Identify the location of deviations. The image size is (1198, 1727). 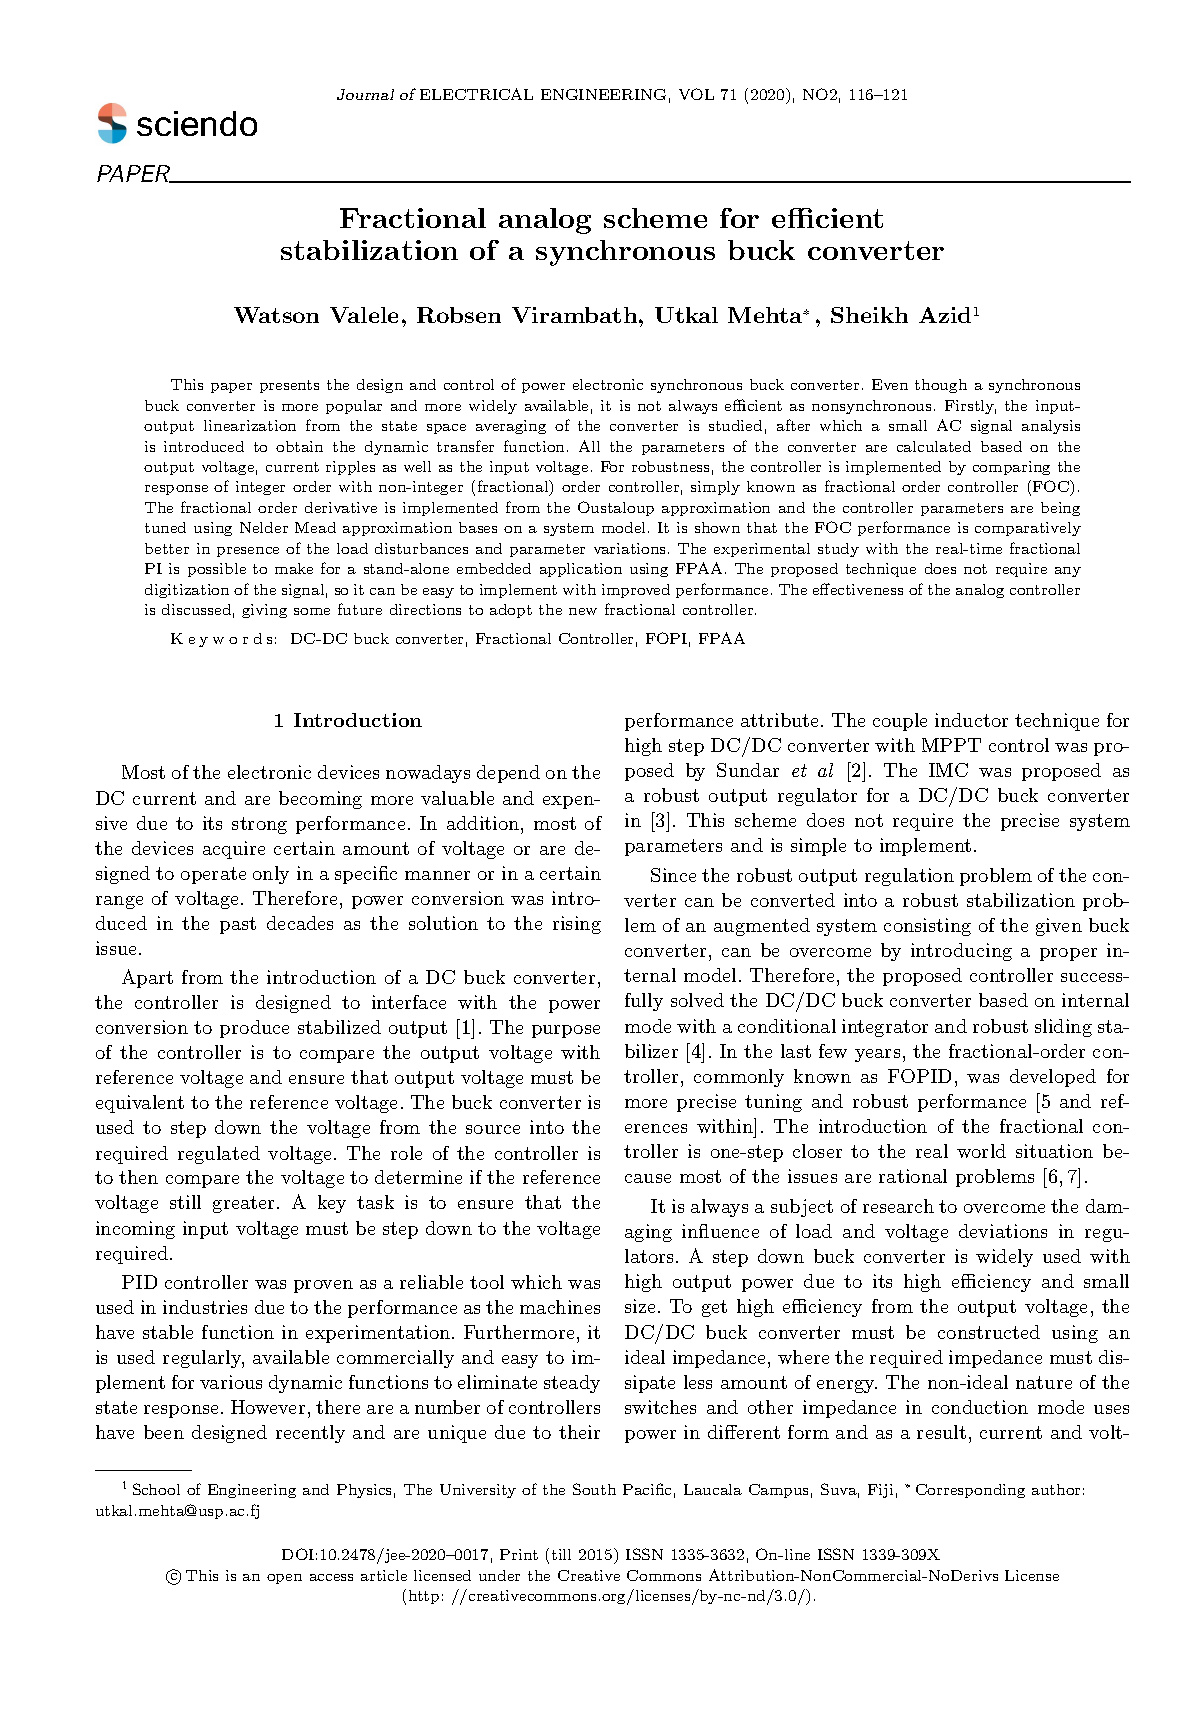
(1003, 1231).
